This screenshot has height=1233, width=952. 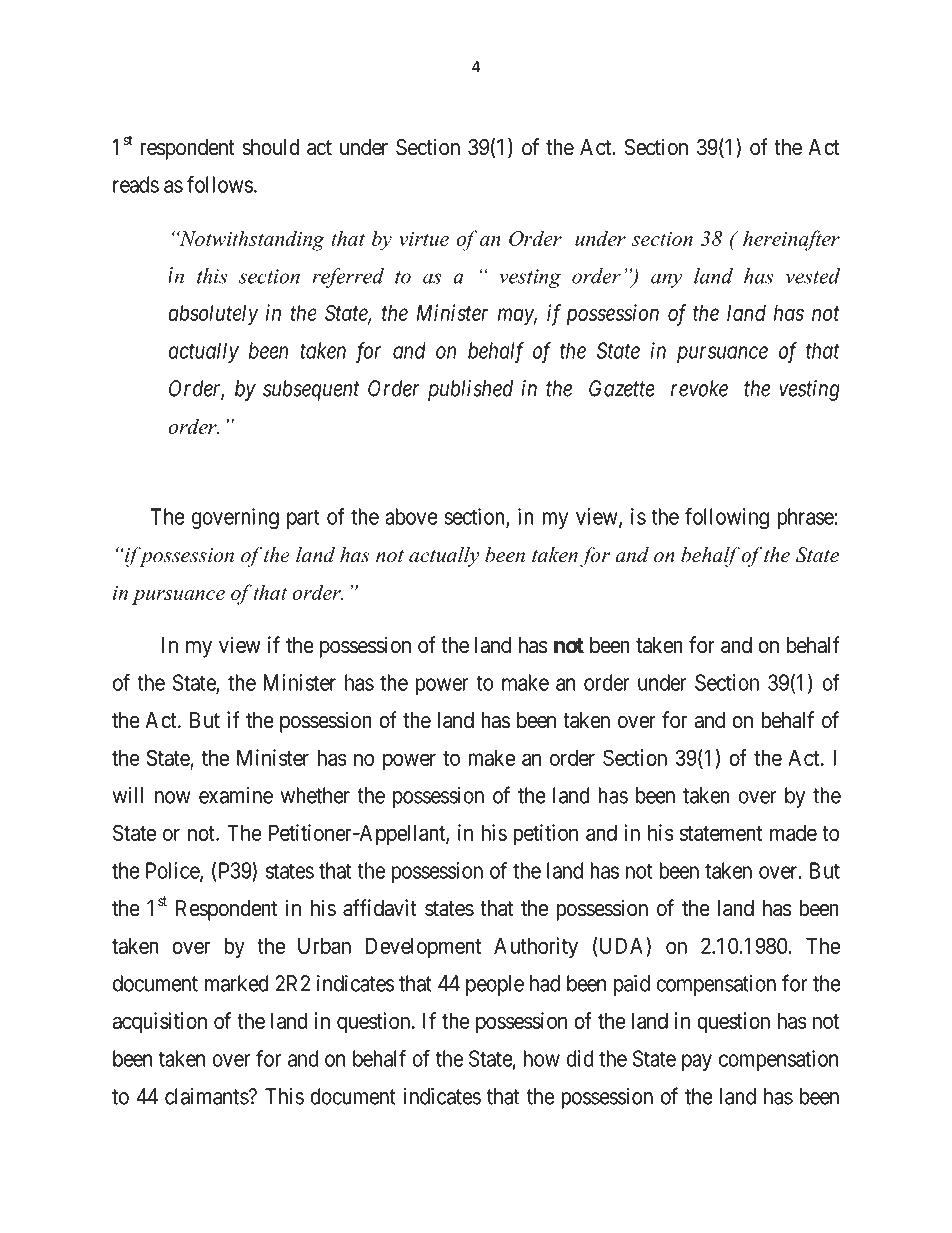 What do you see at coordinates (411, 516) in the screenshot?
I see `above` at bounding box center [411, 516].
